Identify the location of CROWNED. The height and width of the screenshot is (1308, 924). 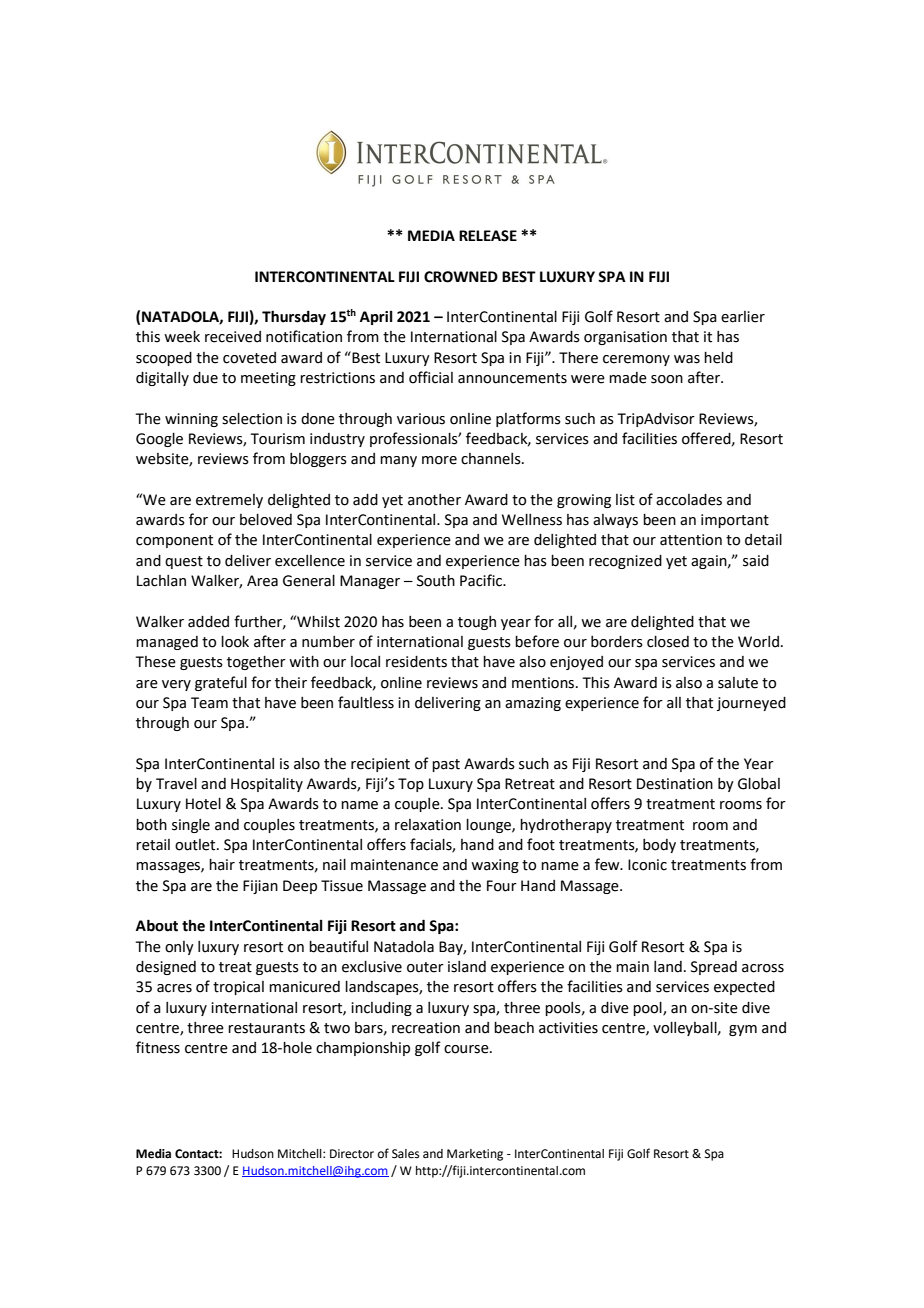
(461, 277).
